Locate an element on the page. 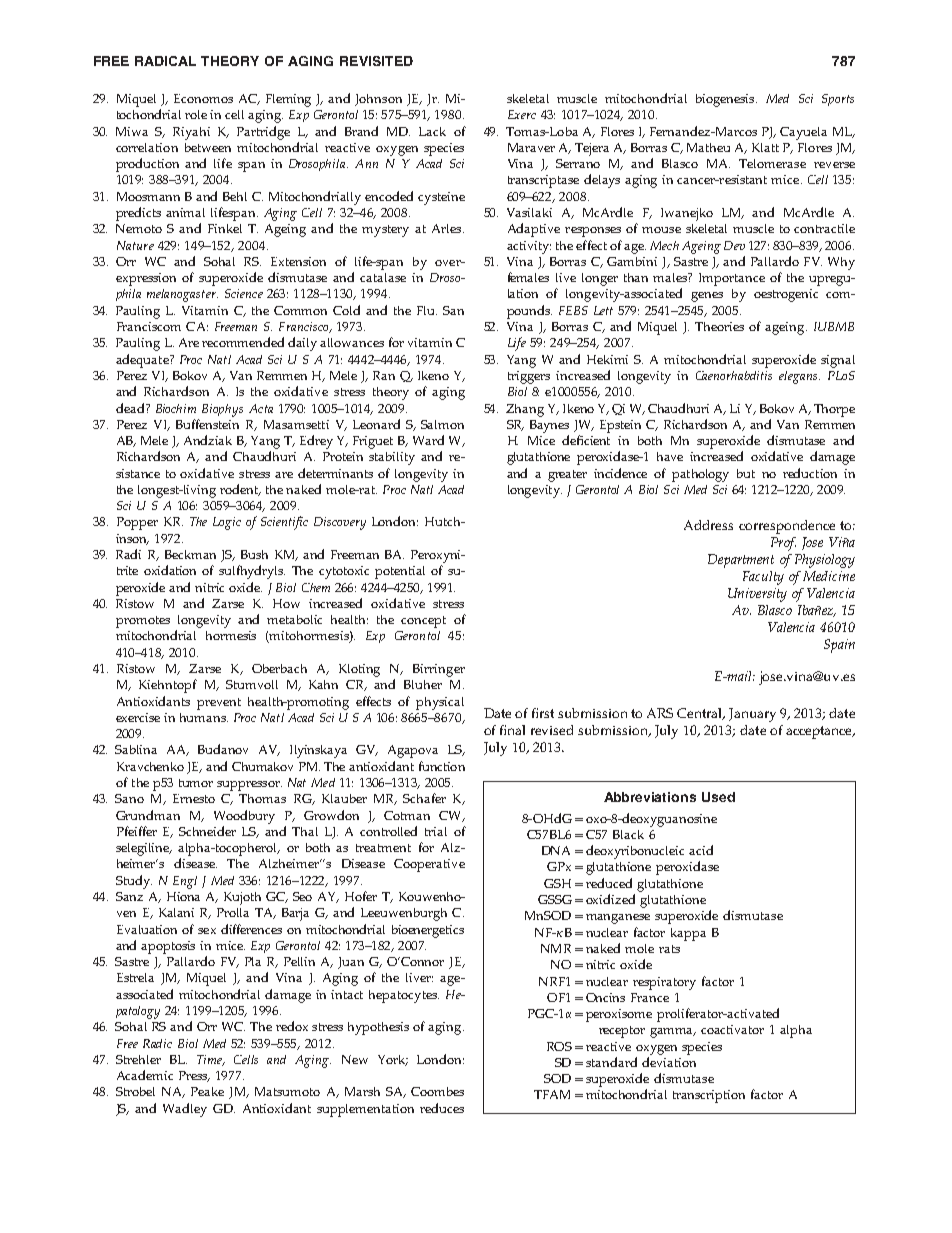 The width and height of the page is (952, 1233). transcription is located at coordinates (709, 1096).
